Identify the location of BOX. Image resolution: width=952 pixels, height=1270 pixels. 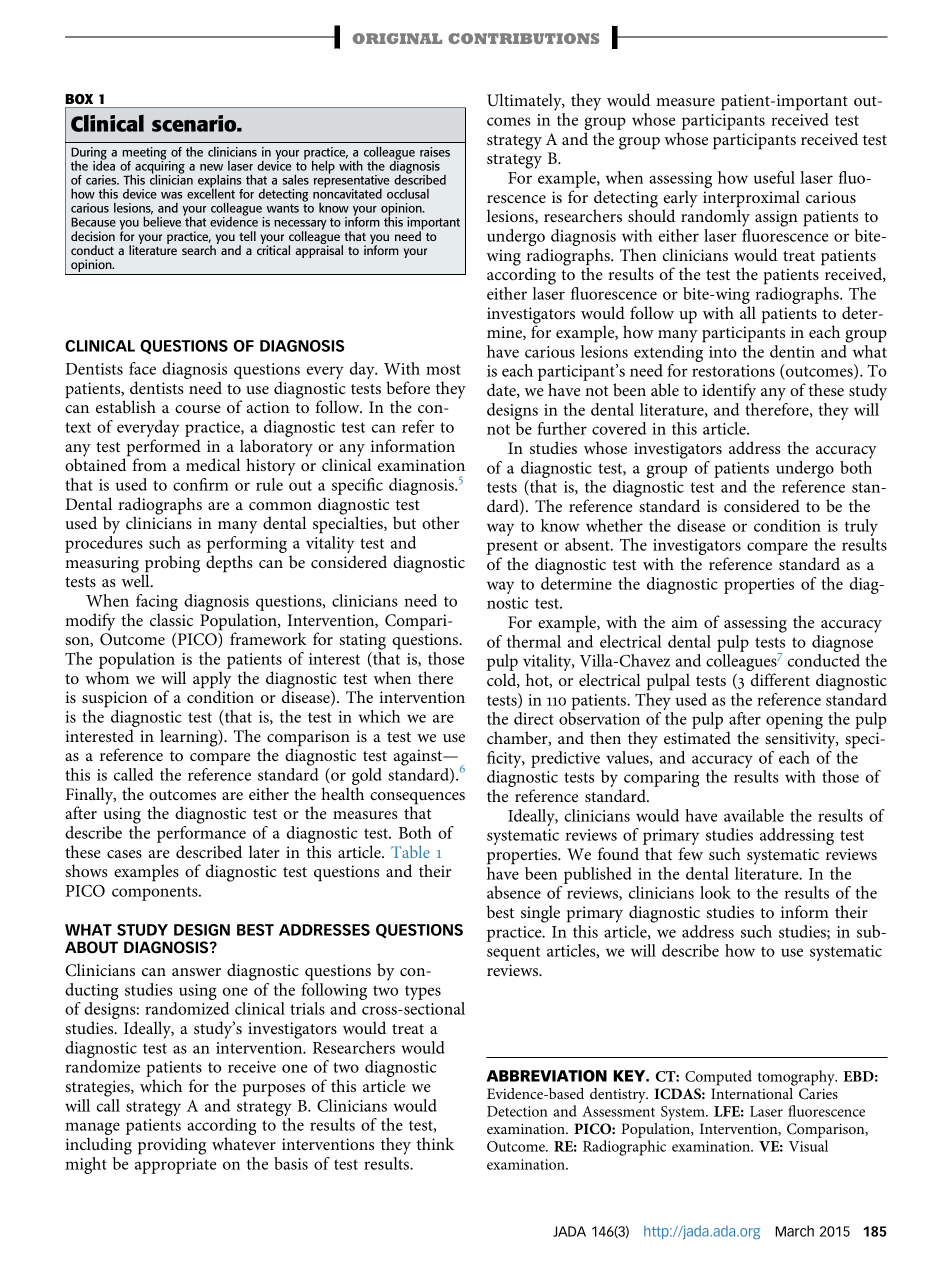
(79, 99).
